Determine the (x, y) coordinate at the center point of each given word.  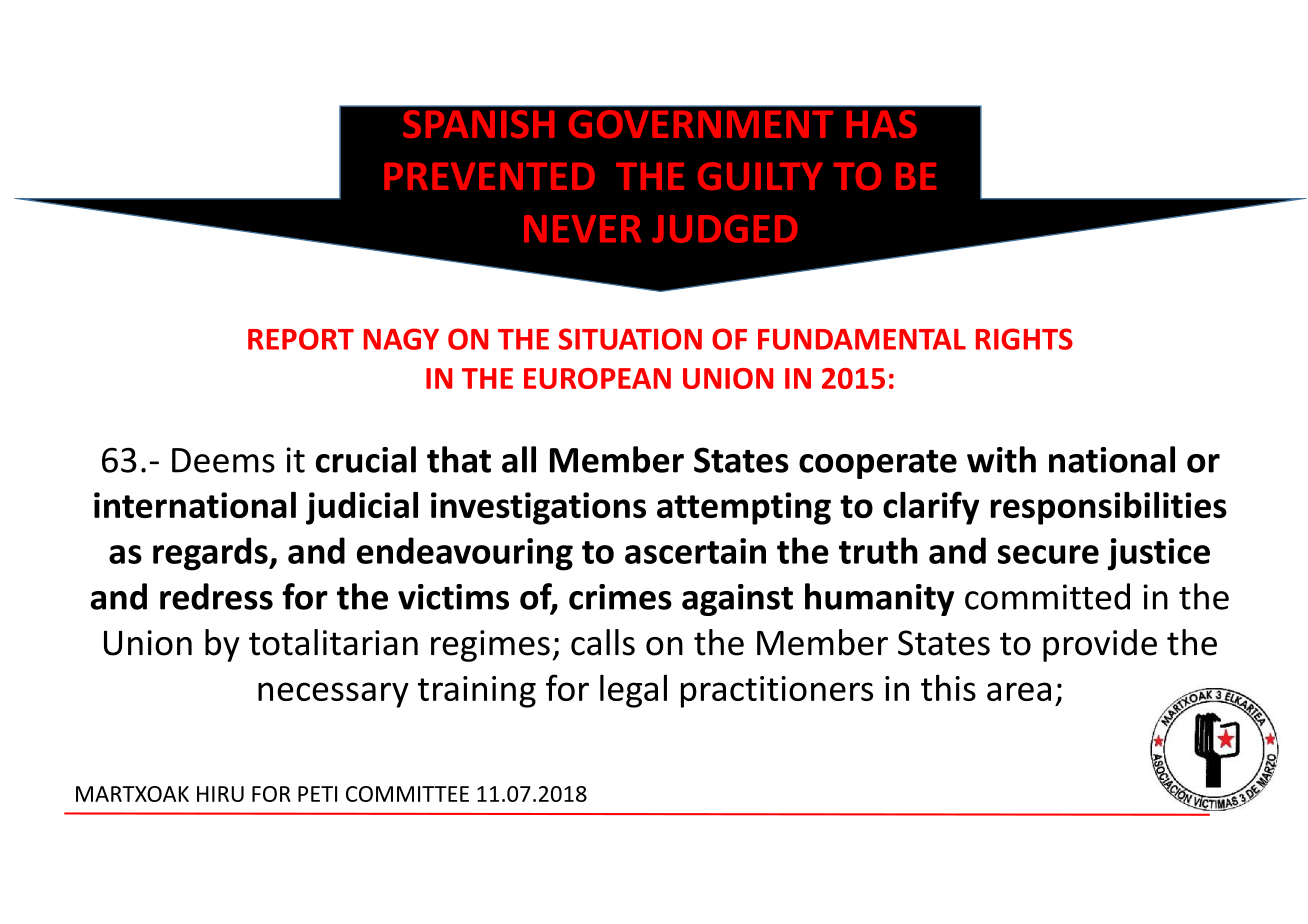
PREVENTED (489, 176)
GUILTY (760, 176)
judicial (362, 508)
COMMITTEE (407, 794)
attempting (744, 508)
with (1001, 459)
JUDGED (725, 229)
